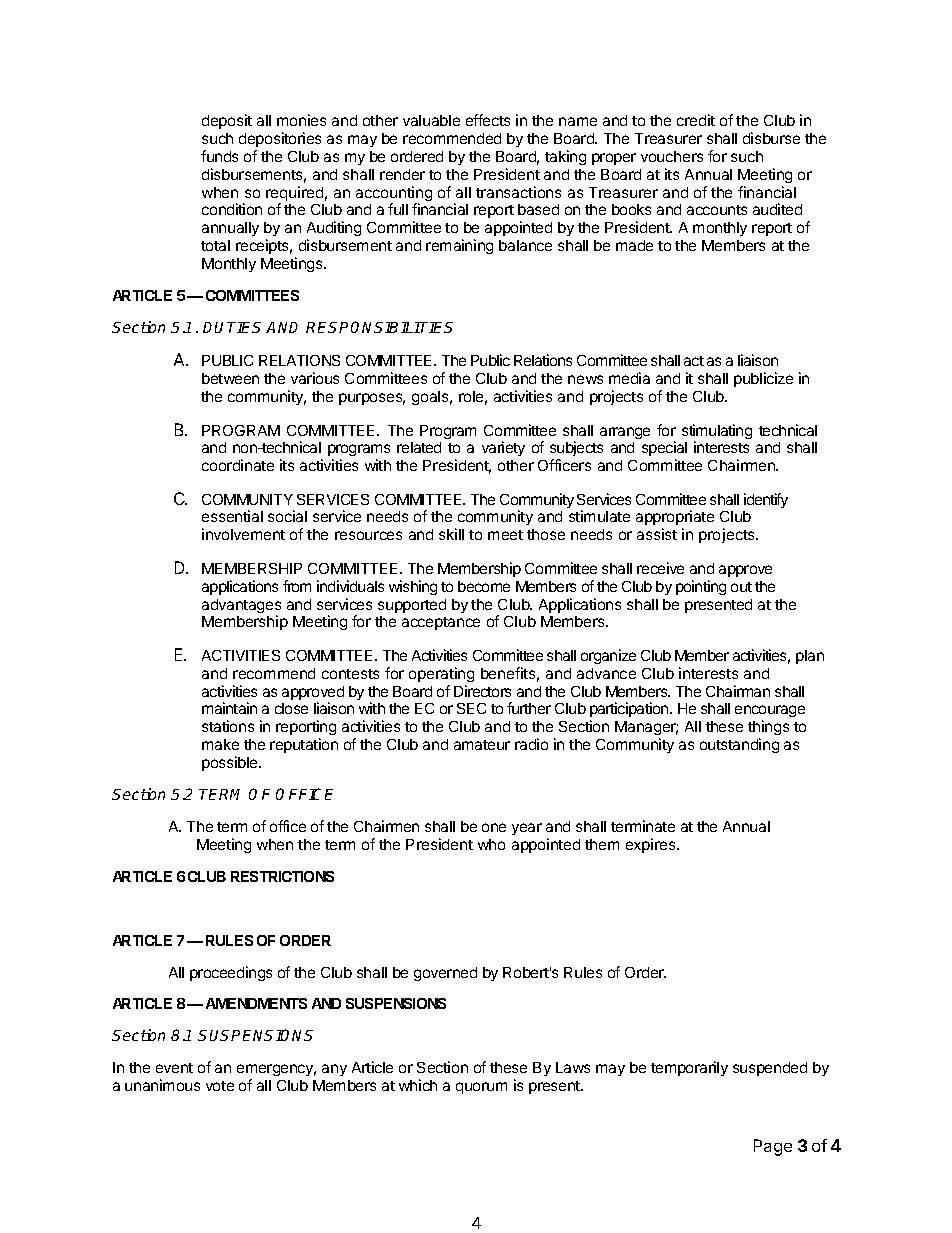  What do you see at coordinates (220, 1086) in the image?
I see `vote` at bounding box center [220, 1086].
